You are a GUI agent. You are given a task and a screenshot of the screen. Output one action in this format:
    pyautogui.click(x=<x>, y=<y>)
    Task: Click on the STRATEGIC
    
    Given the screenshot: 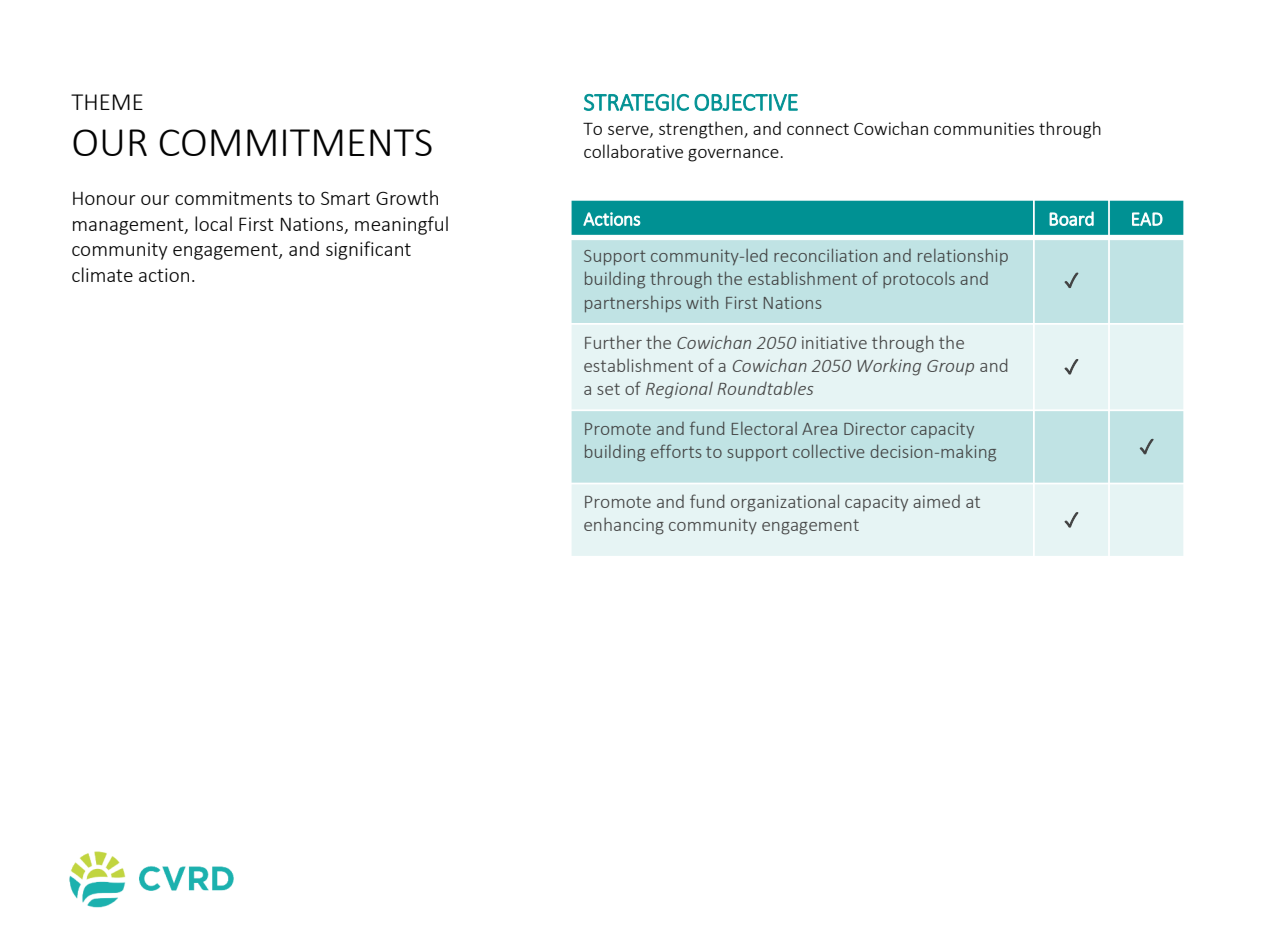 What is the action you would take?
    pyautogui.click(x=636, y=102)
